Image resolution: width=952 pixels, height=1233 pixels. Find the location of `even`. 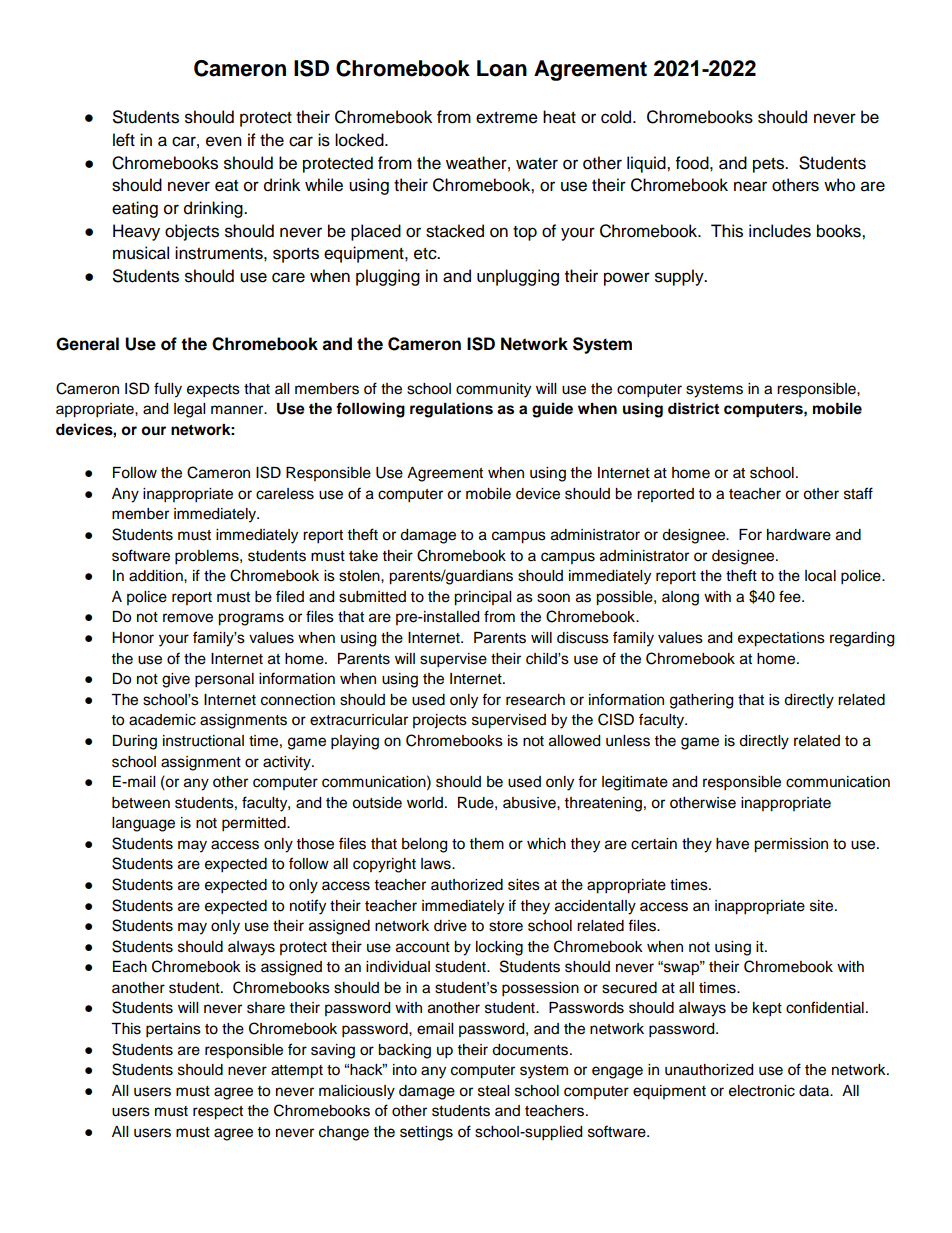

even is located at coordinates (224, 141).
